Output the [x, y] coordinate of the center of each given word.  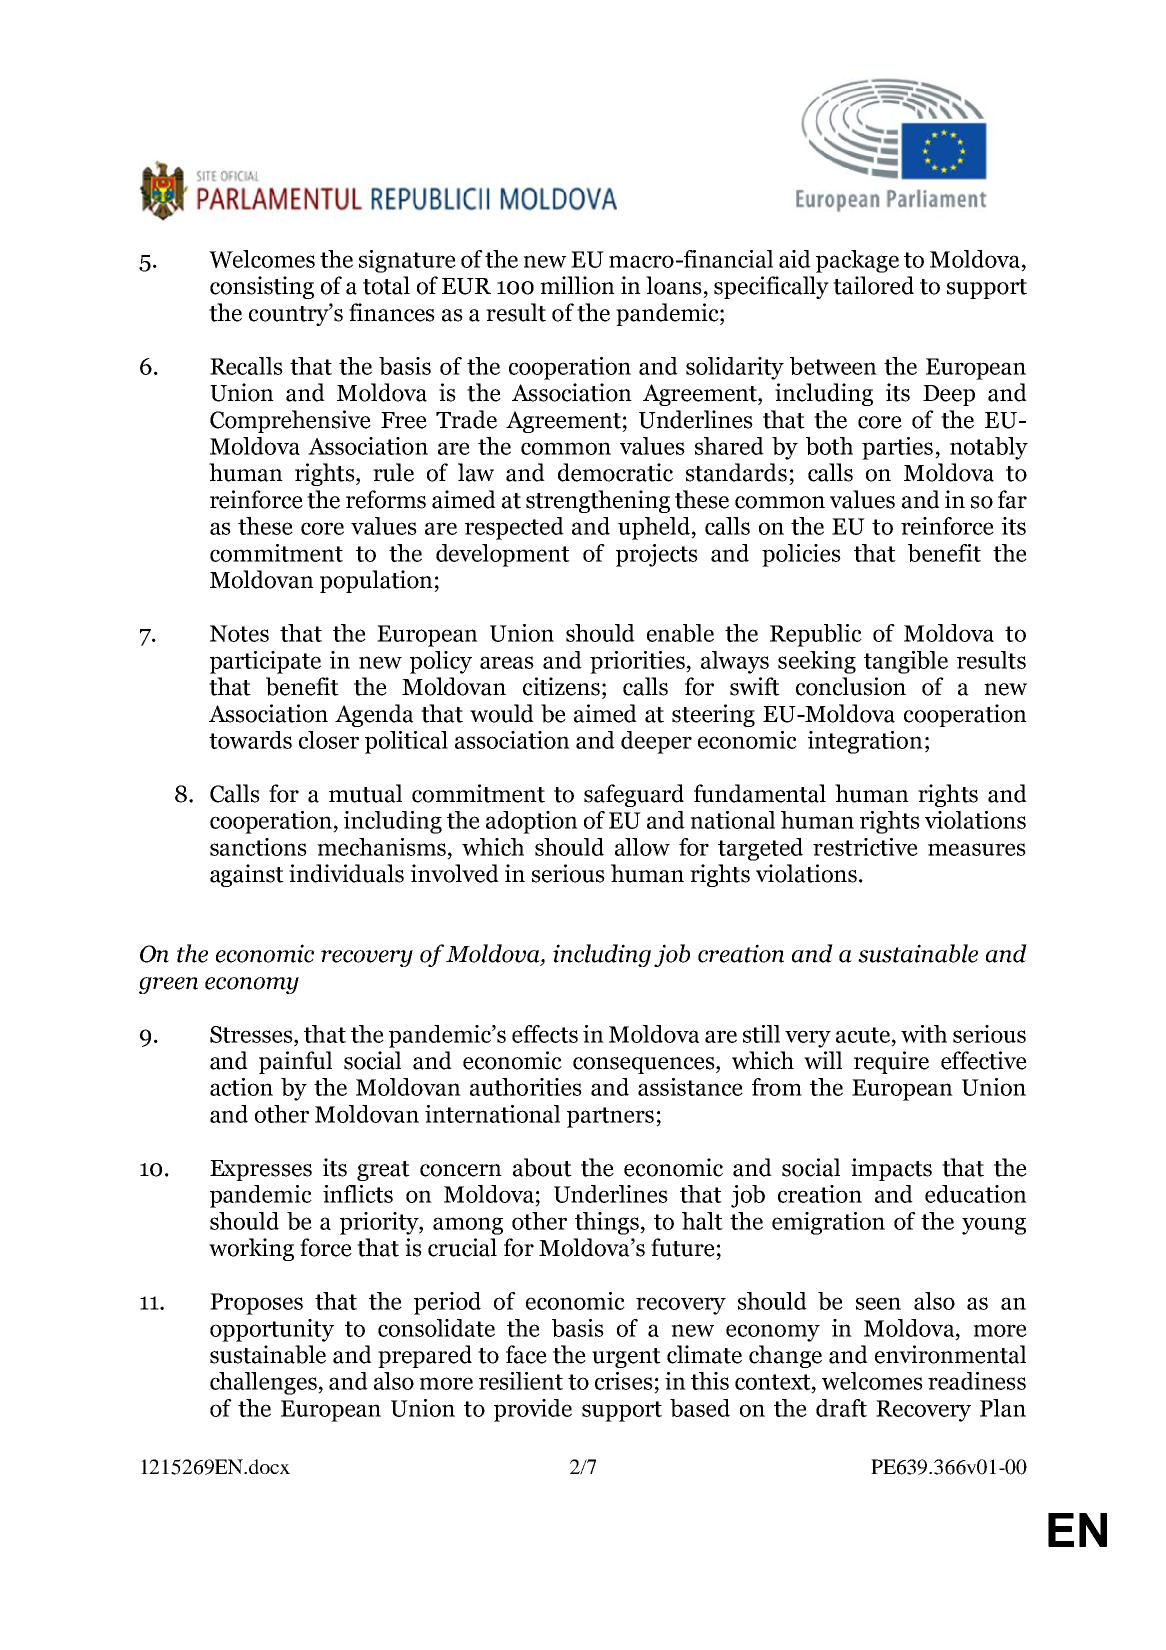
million [577, 285]
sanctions [258, 847]
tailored [873, 285]
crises [624, 1381]
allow [642, 847]
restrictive [865, 847]
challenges [264, 1383]
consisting [262, 287]
